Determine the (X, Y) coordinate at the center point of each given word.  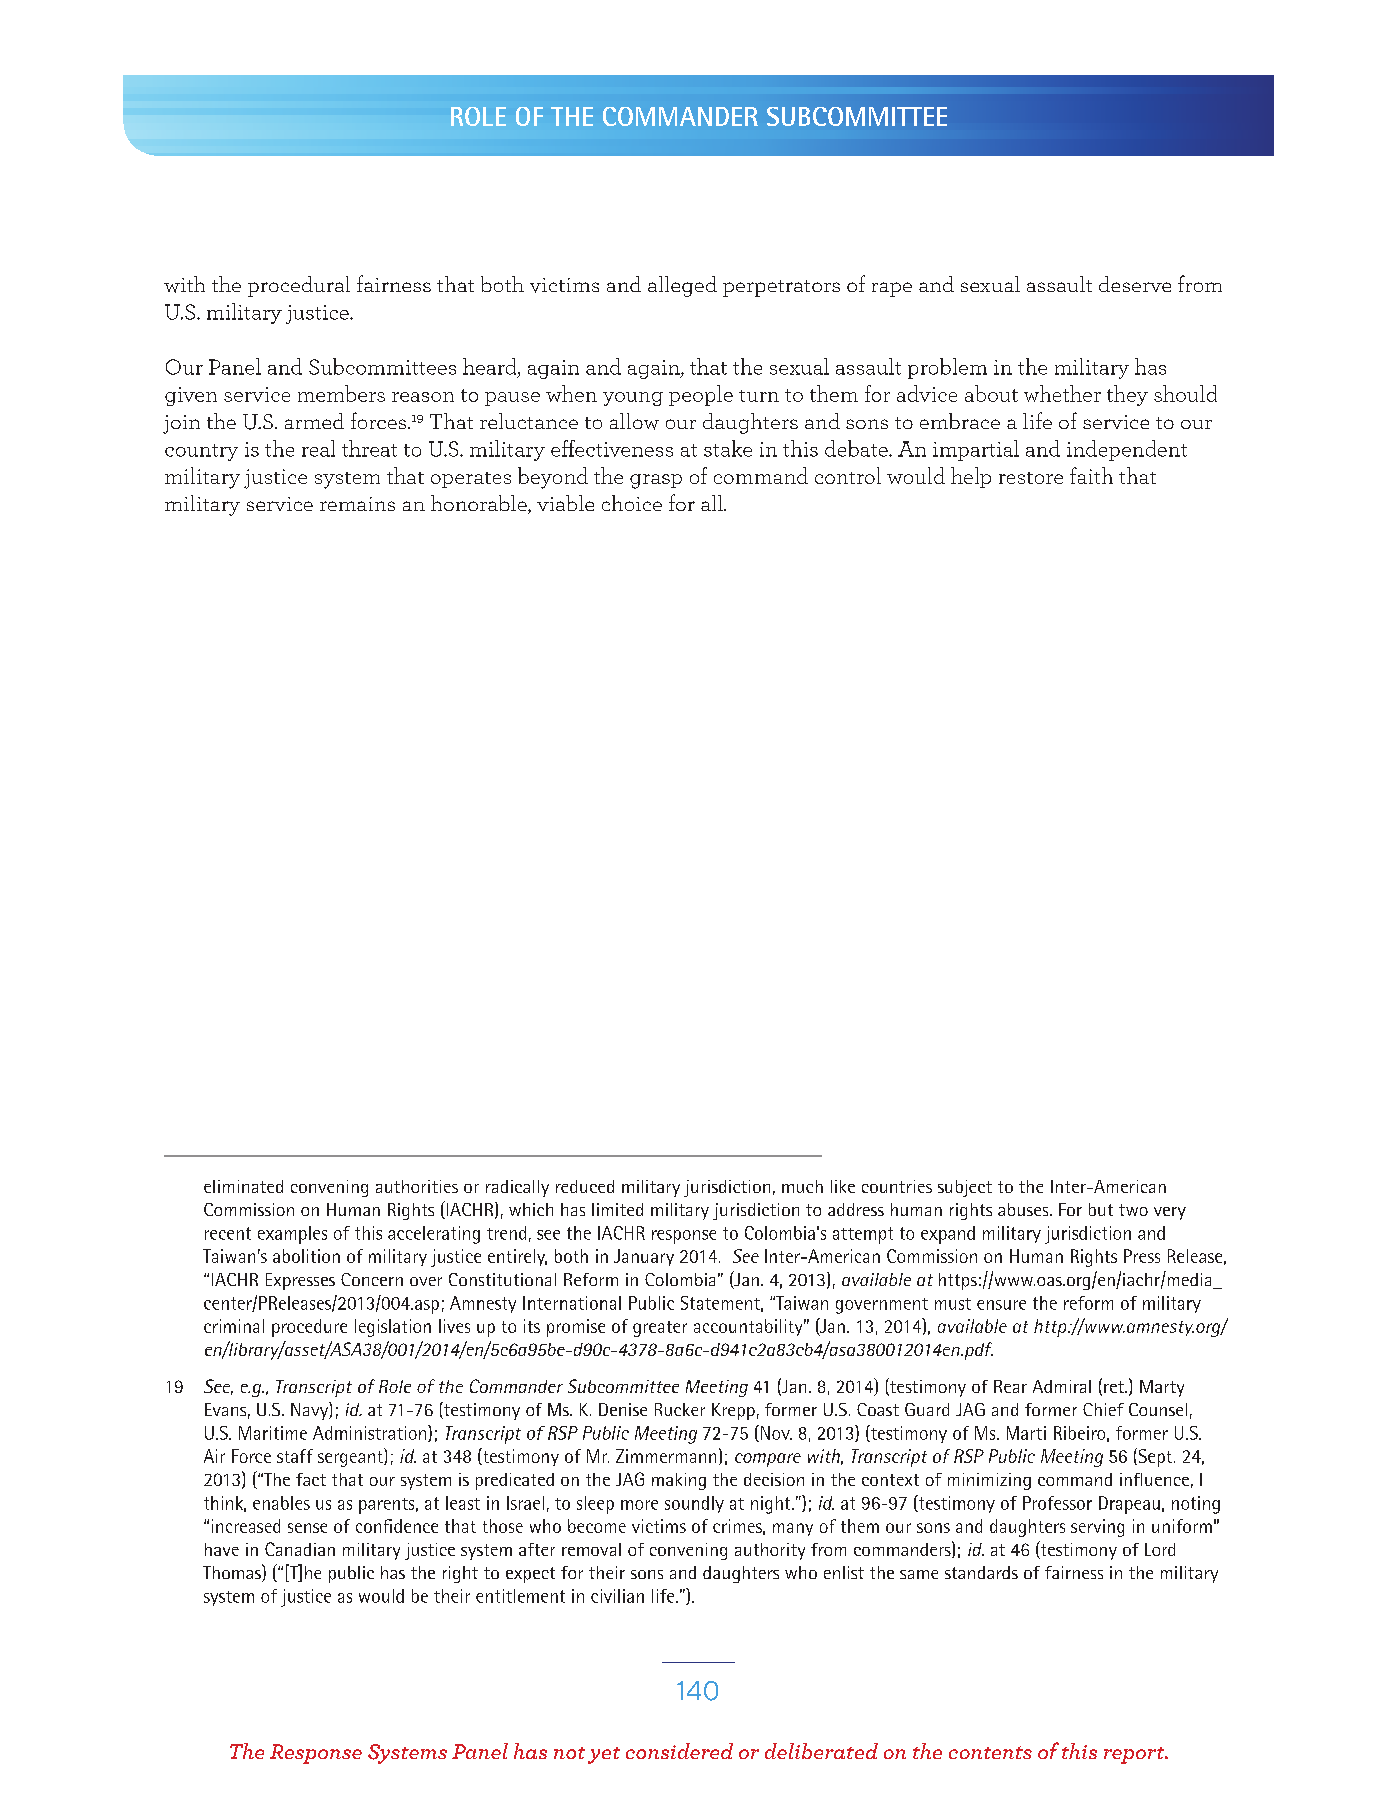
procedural (299, 286)
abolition (306, 1256)
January (644, 1257)
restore (1031, 478)
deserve (1135, 284)
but (1101, 1209)
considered (679, 1751)
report (1135, 1755)
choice (632, 503)
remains (357, 504)
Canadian (300, 1549)
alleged (682, 286)
